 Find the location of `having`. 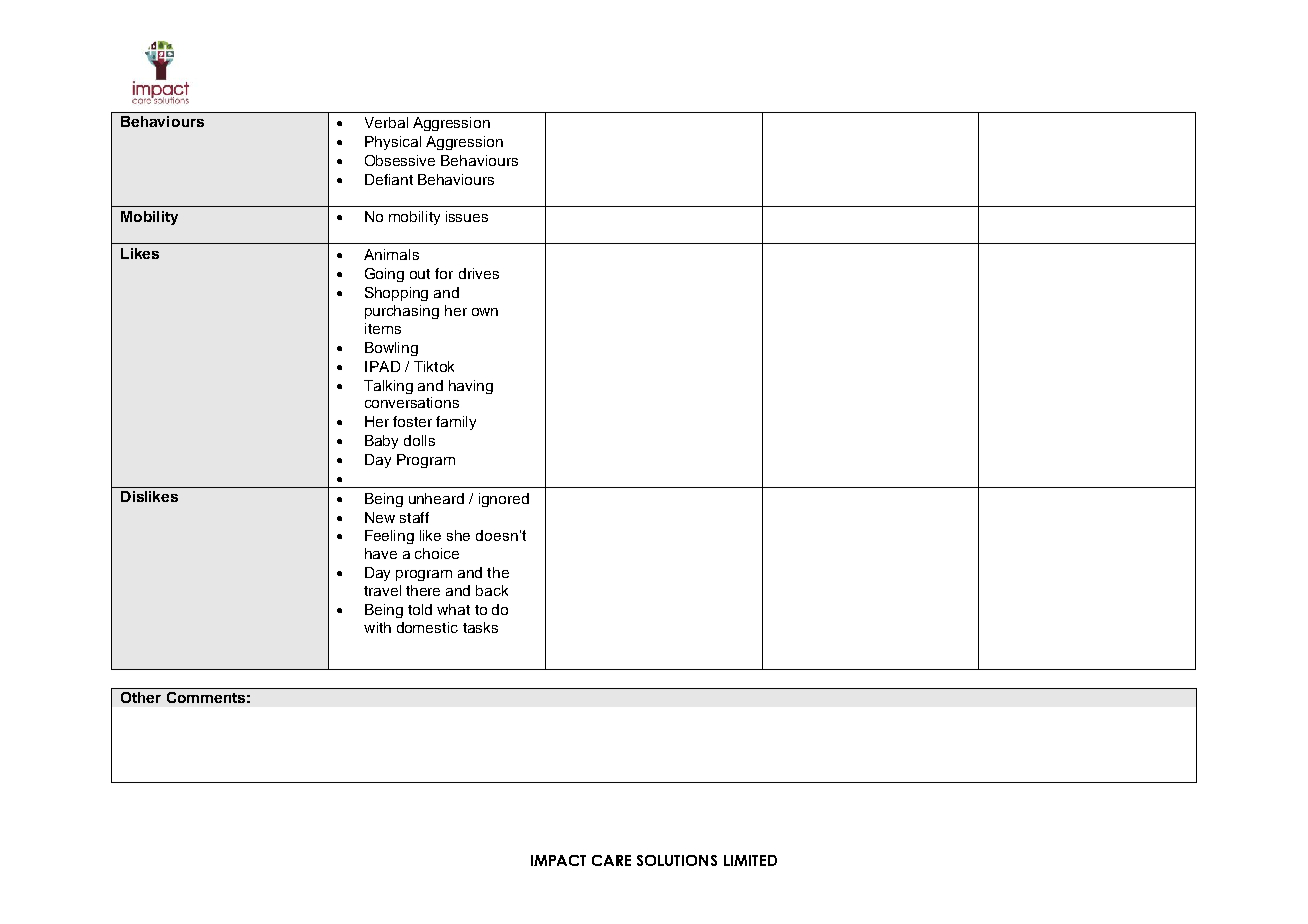

having is located at coordinates (471, 387).
